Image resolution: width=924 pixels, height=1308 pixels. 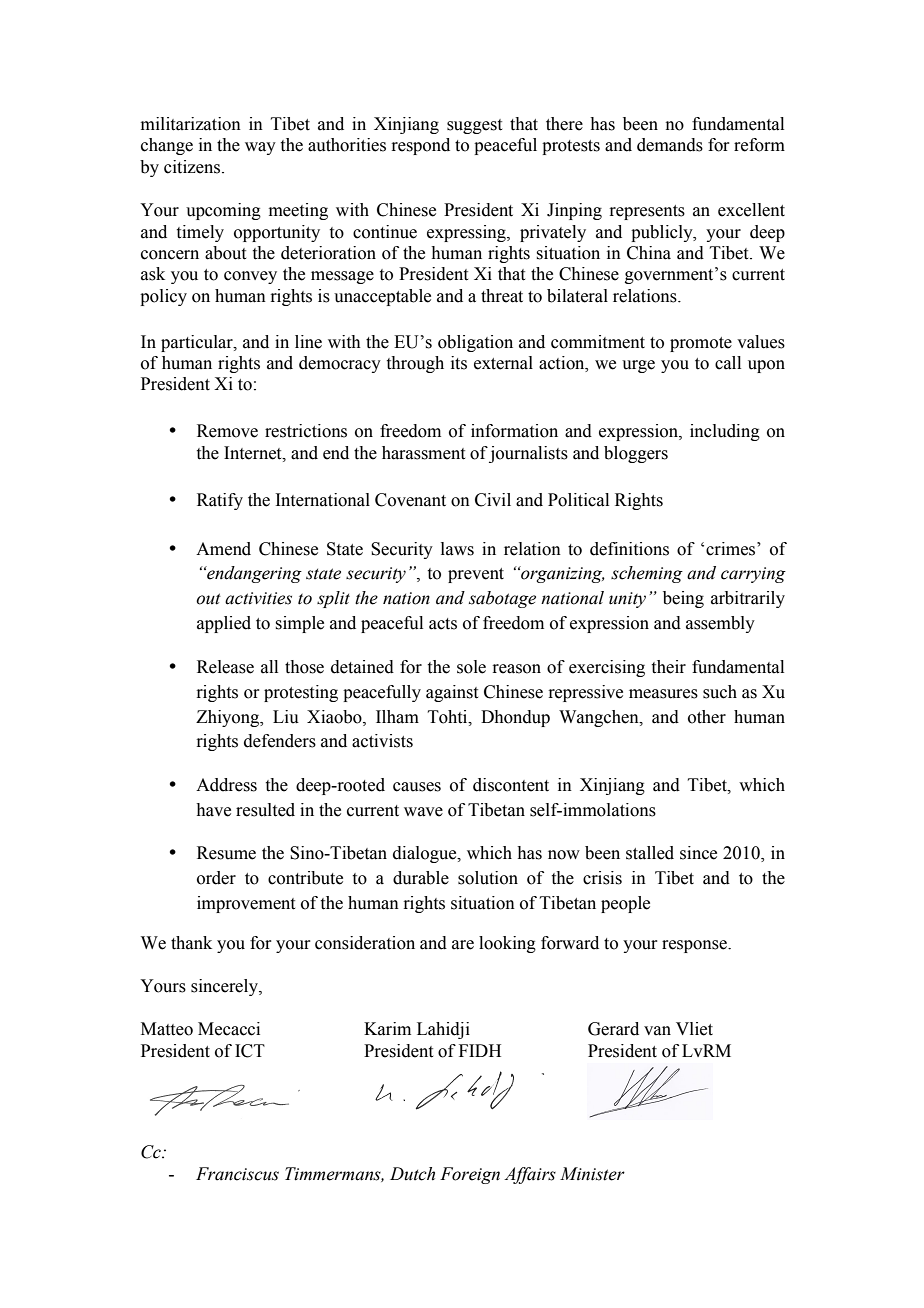 I want to click on their, so click(x=669, y=667).
